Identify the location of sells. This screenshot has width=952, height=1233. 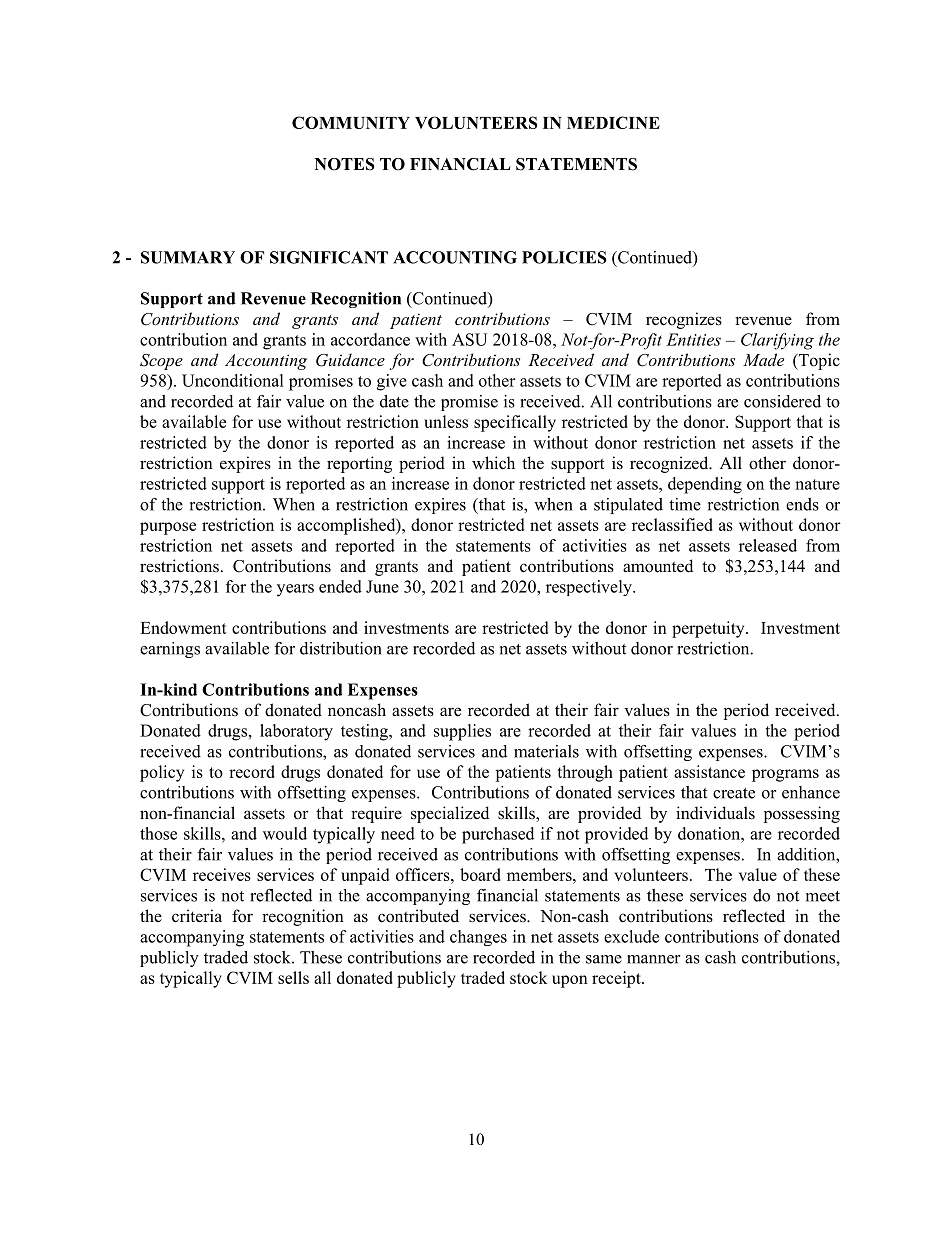
(293, 977).
